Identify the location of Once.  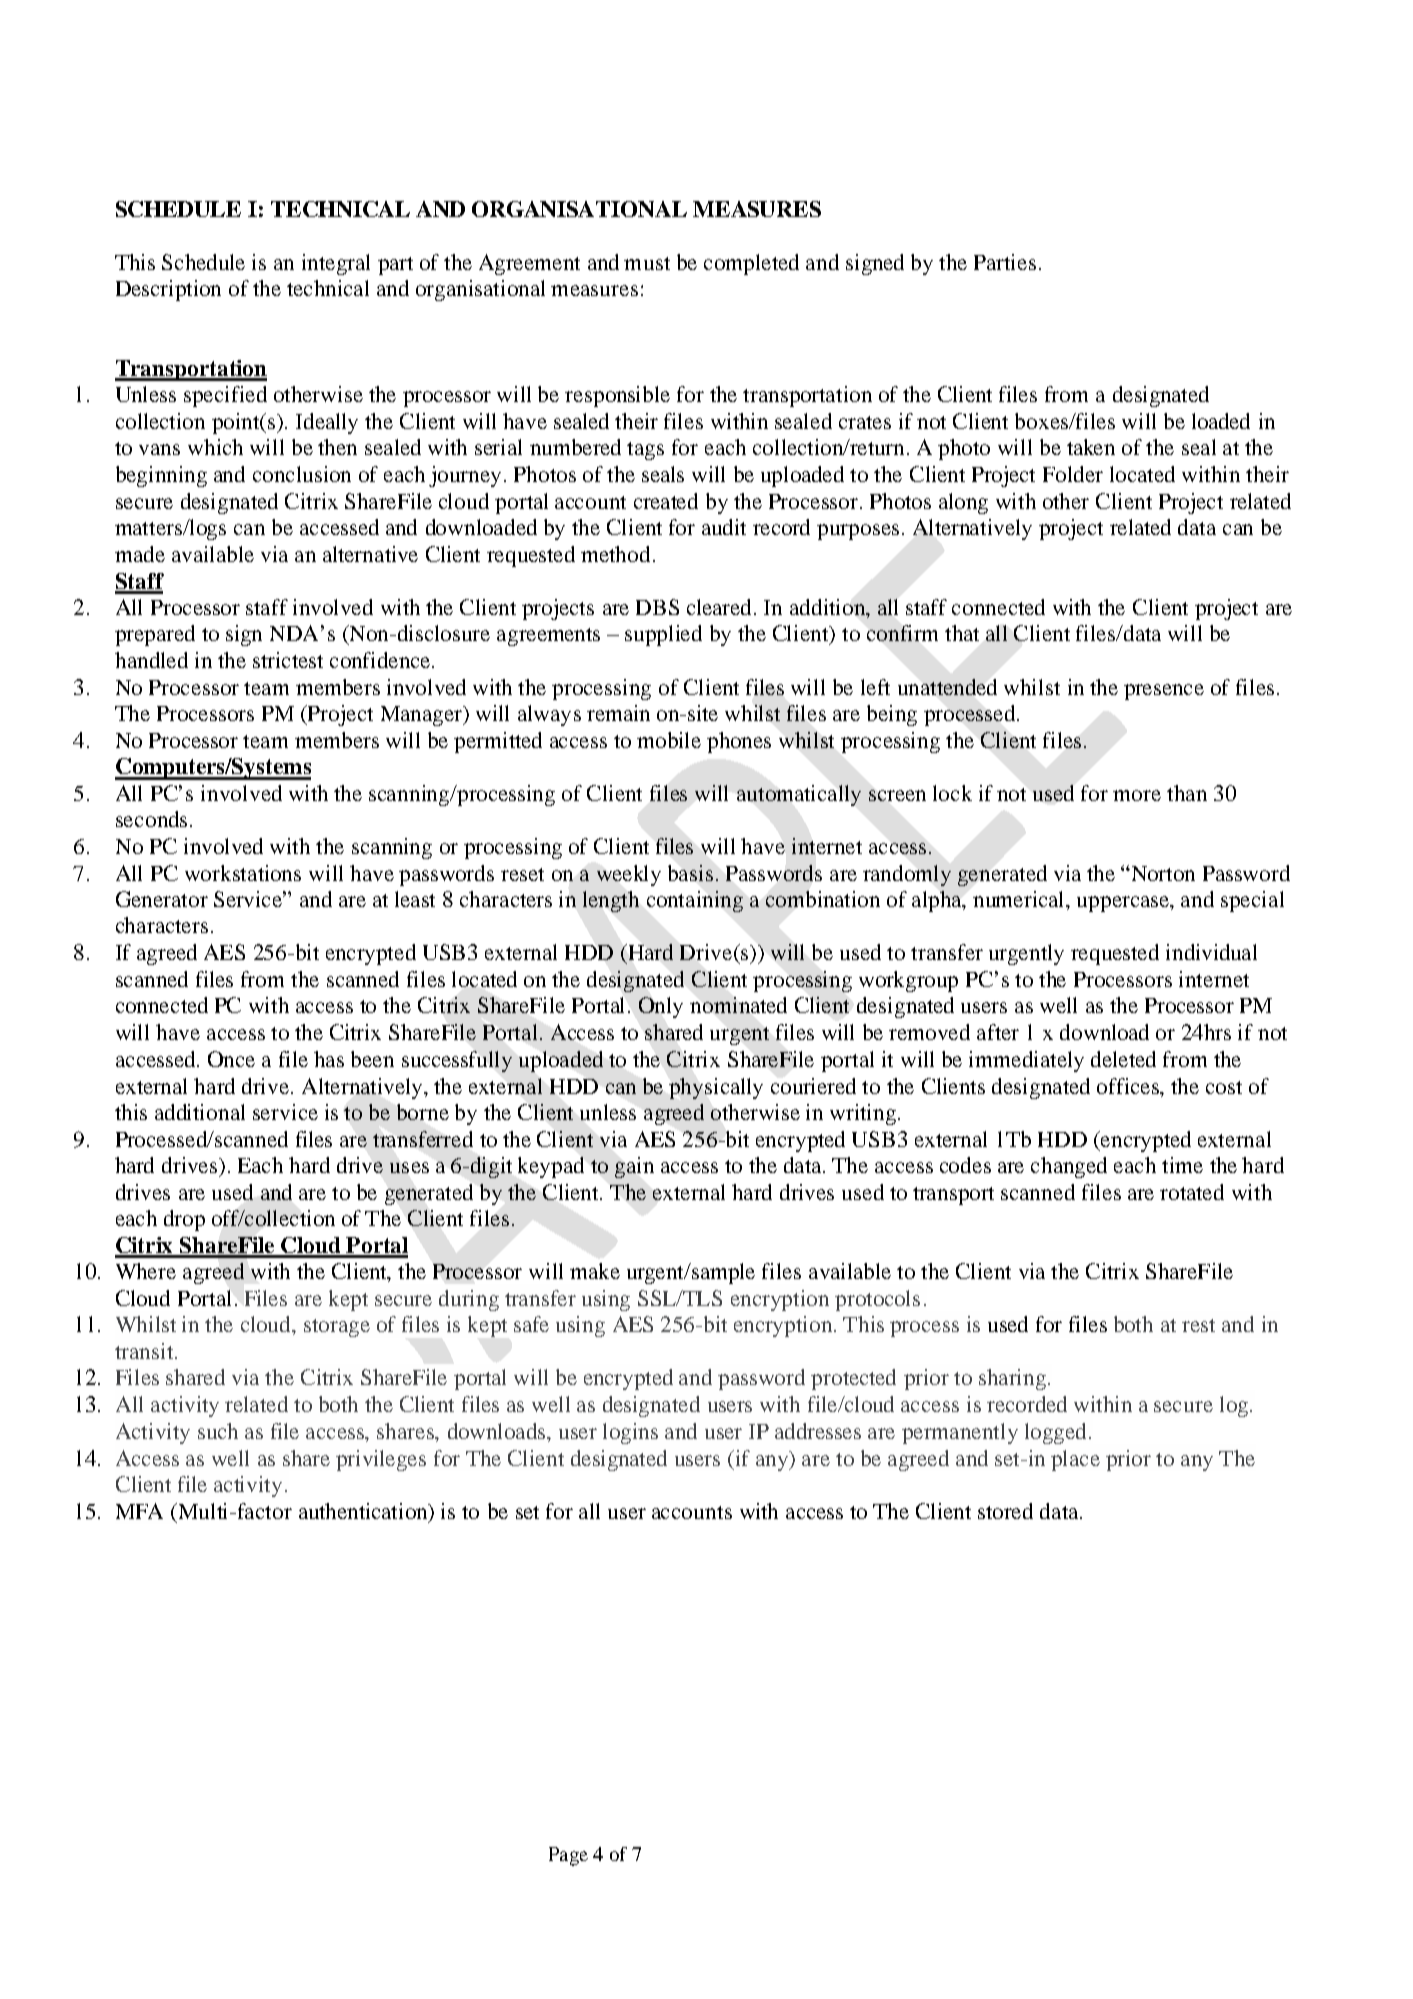
(231, 1059).
